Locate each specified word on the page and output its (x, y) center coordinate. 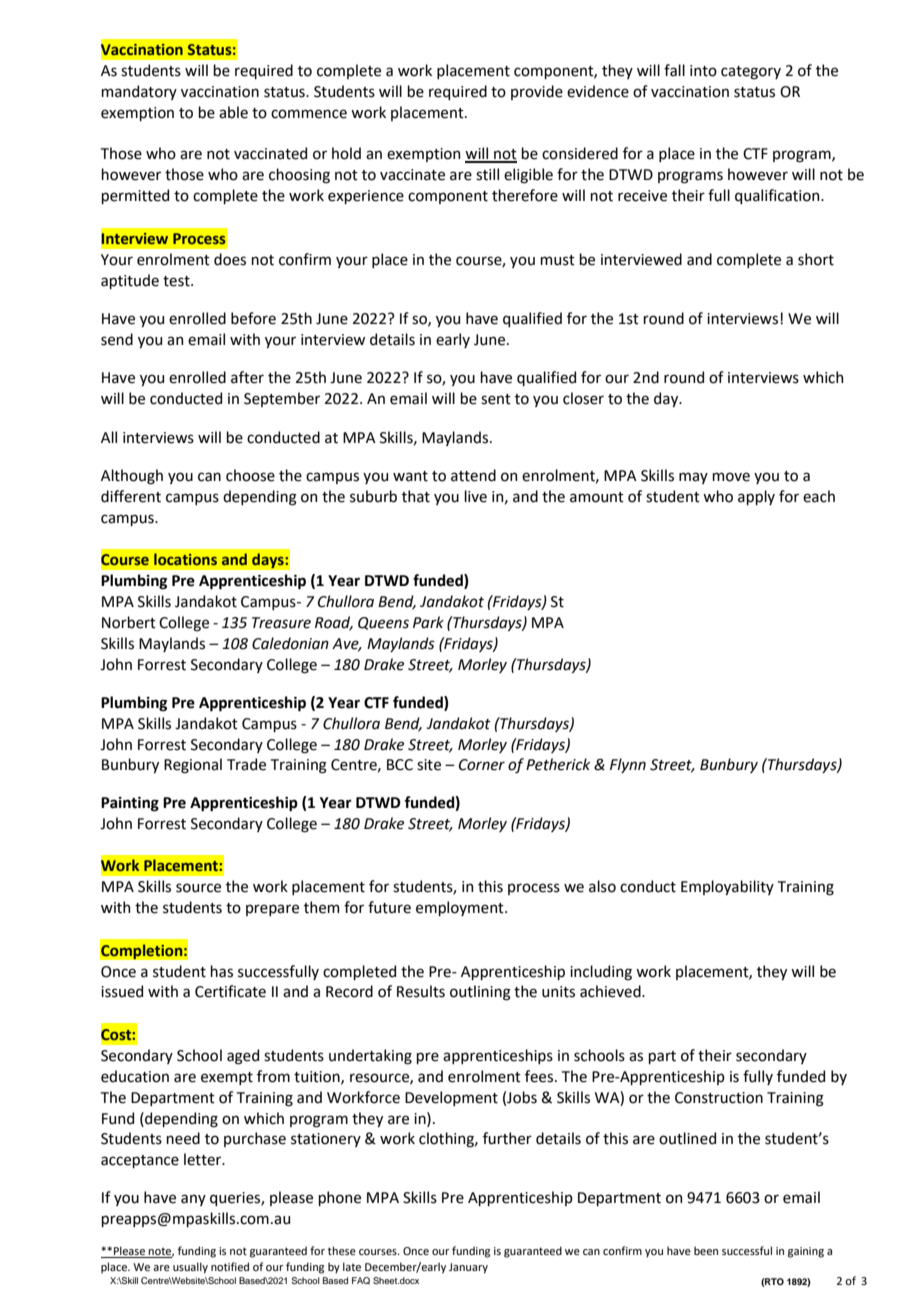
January (468, 1268)
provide (537, 92)
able (233, 112)
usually (190, 1268)
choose (250, 475)
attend (473, 475)
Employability (727, 887)
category (751, 73)
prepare (272, 910)
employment (461, 908)
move (731, 477)
